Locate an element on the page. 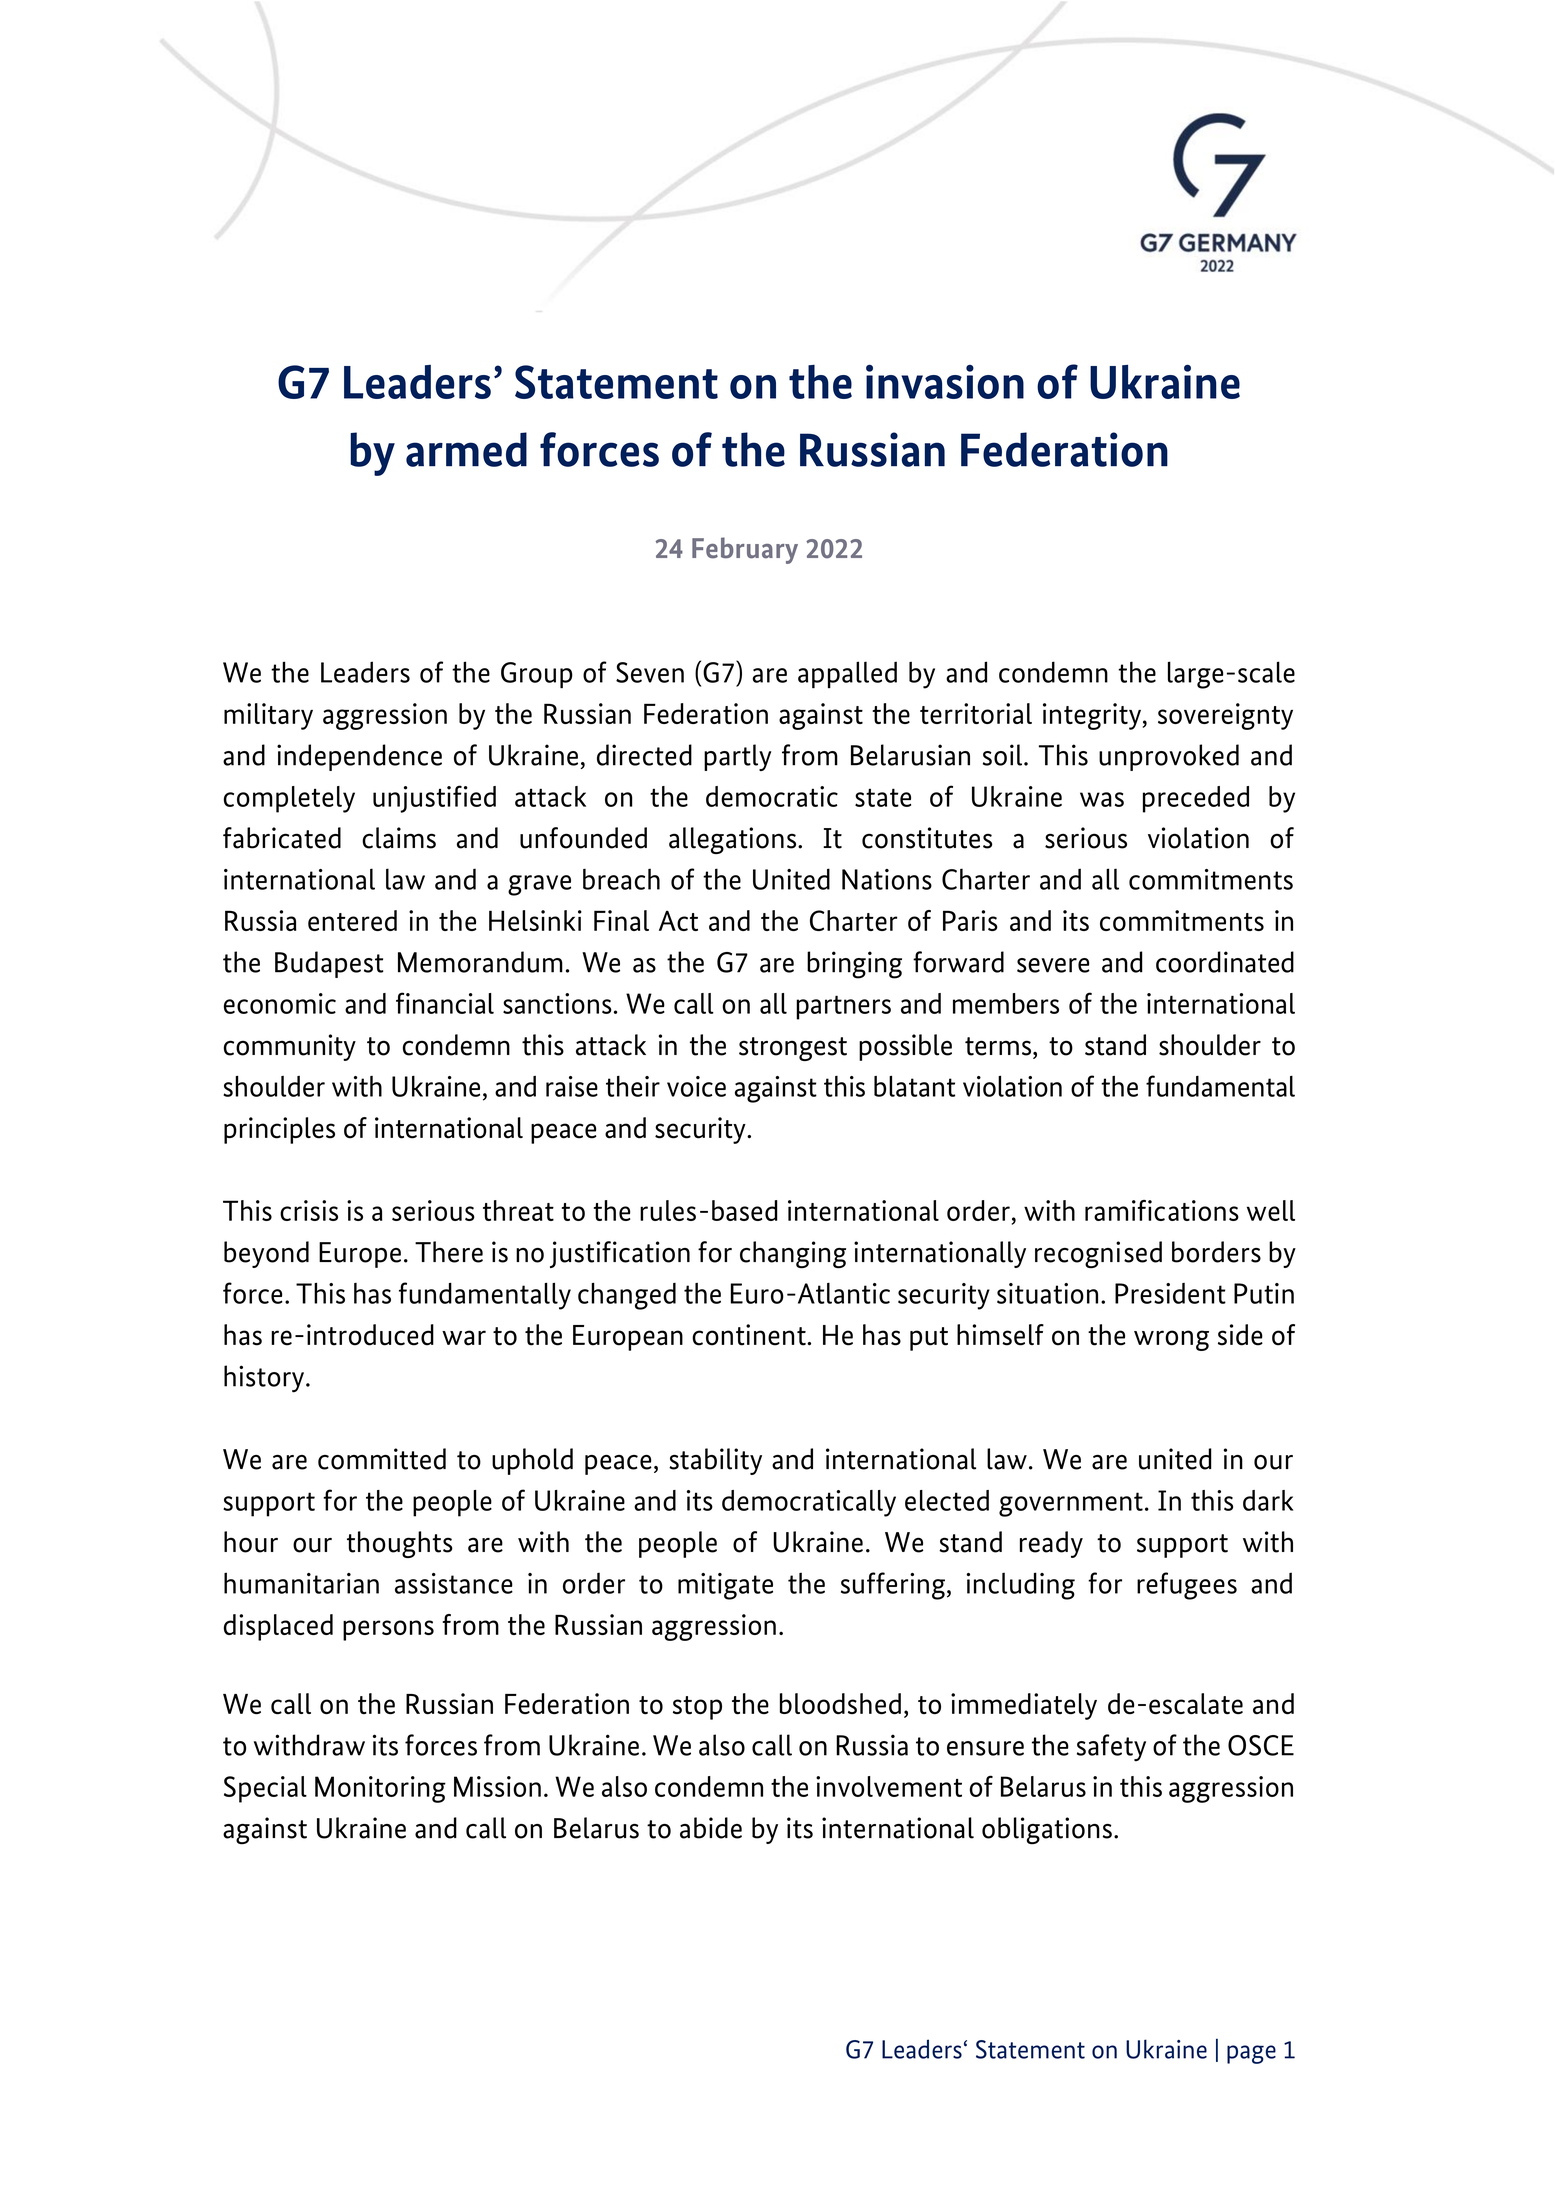  Monitoring is located at coordinates (380, 1789).
